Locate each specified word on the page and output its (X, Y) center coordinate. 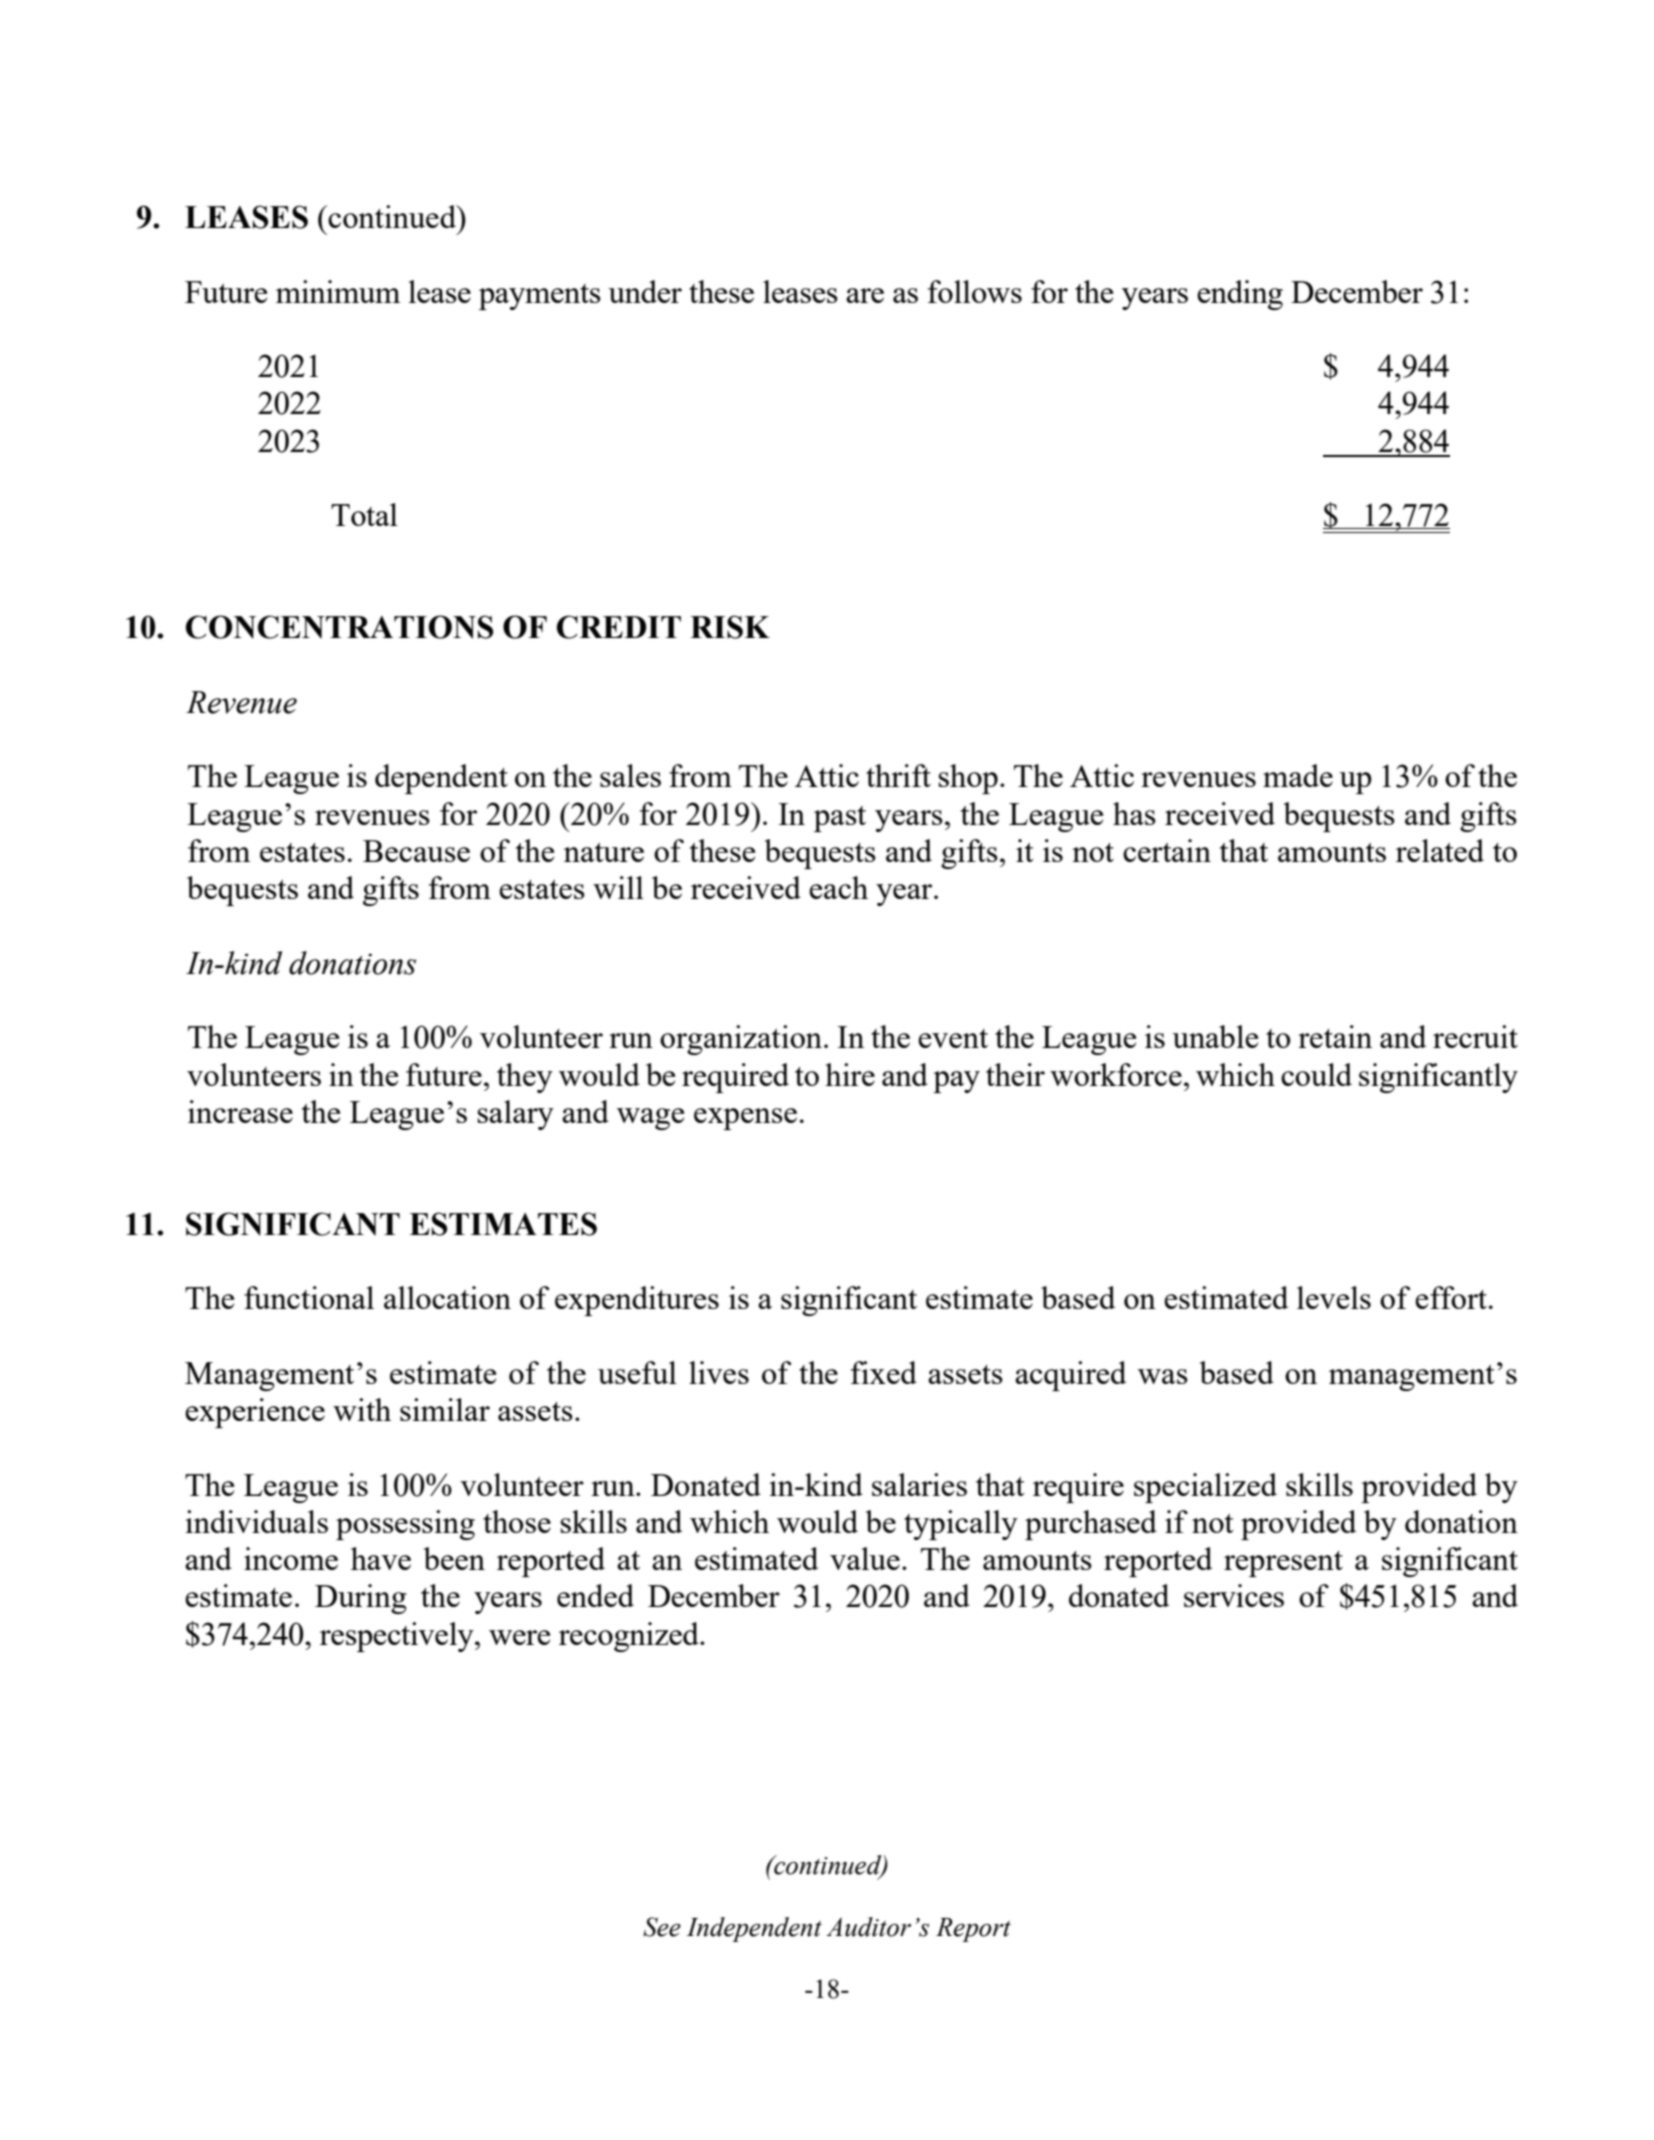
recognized (630, 1637)
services (1234, 1595)
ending (1240, 295)
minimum (338, 291)
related (1440, 850)
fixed (884, 1372)
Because (416, 851)
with (362, 1409)
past (840, 819)
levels (1334, 1297)
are (865, 295)
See (662, 1927)
